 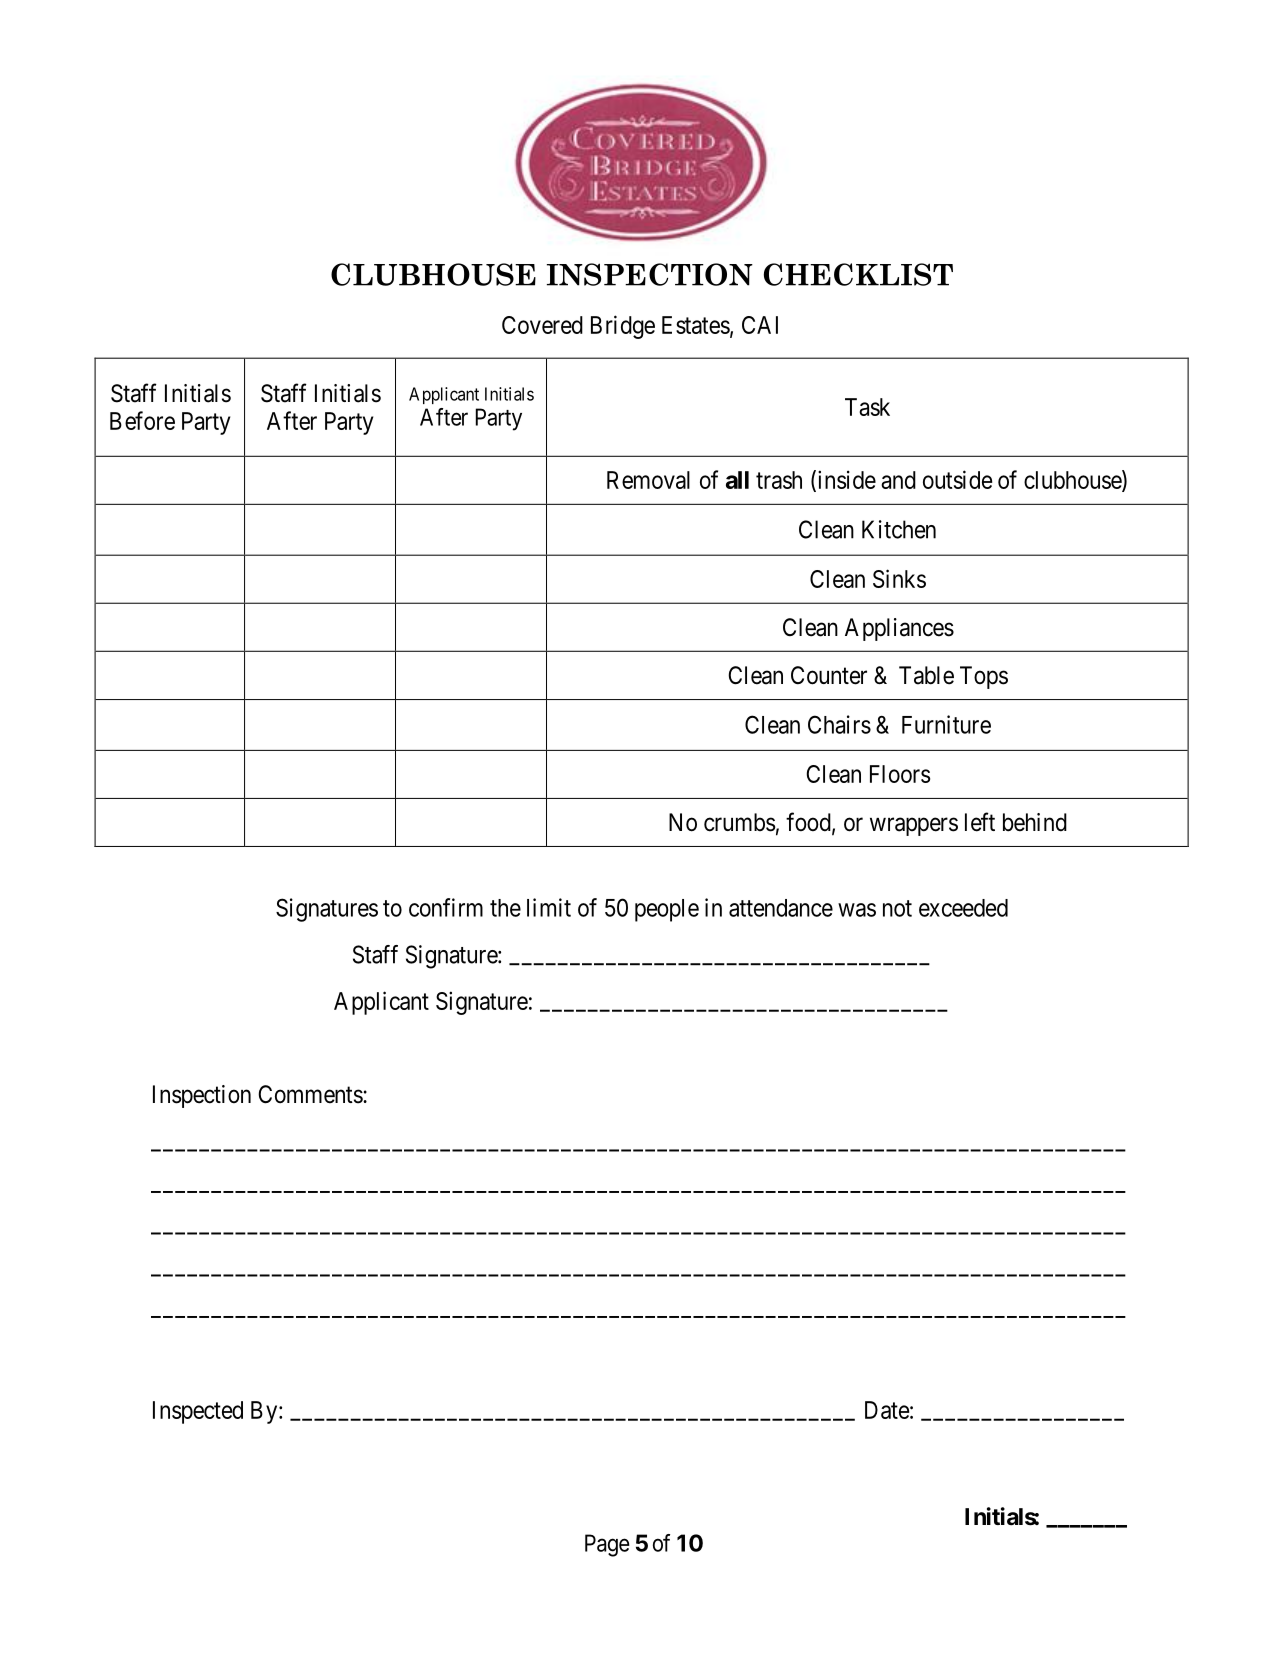 I want to click on not, so click(x=897, y=908).
